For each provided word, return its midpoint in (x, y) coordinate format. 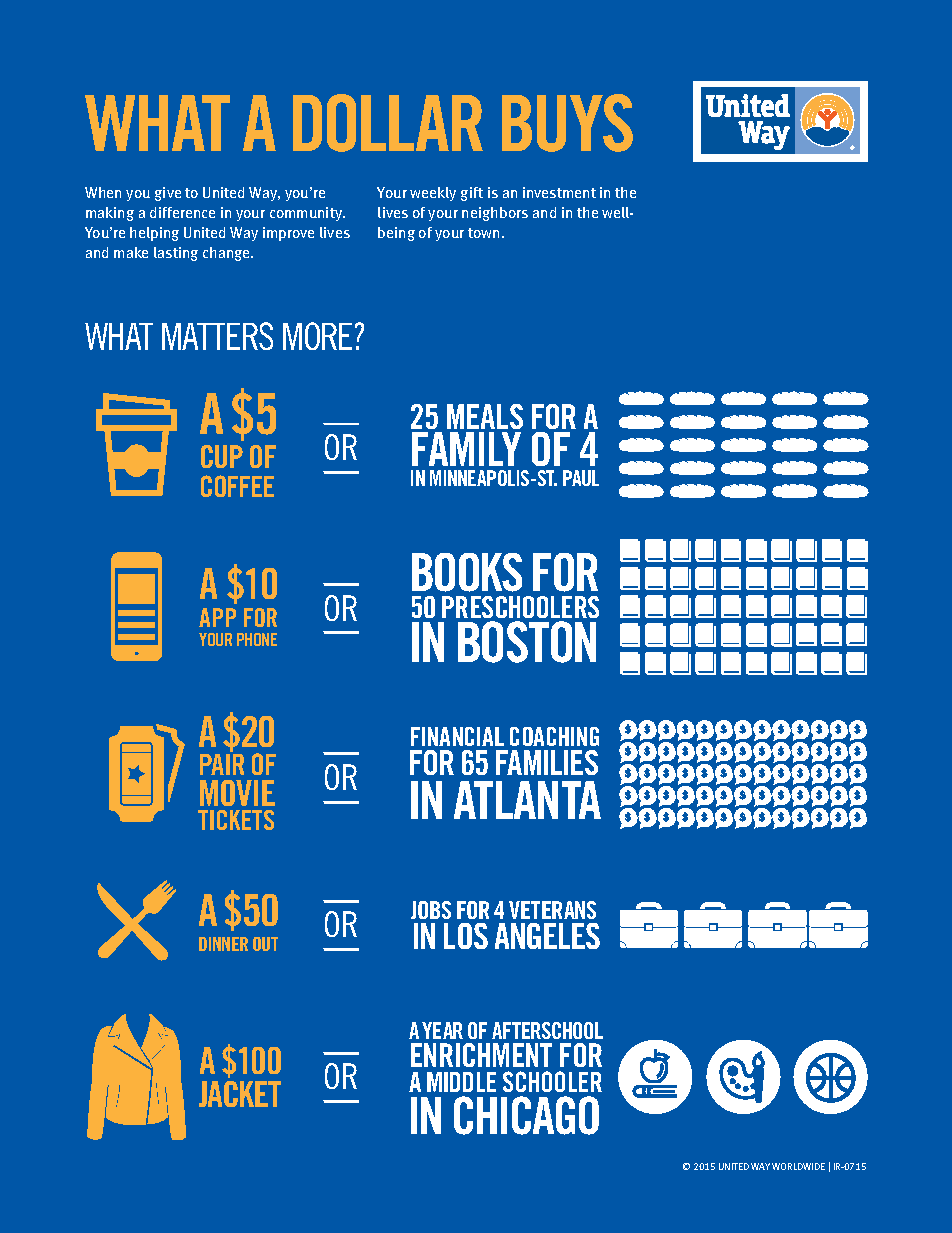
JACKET (240, 1094)
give (168, 194)
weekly (433, 194)
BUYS (567, 123)
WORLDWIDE (798, 1166)
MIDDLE (461, 1082)
